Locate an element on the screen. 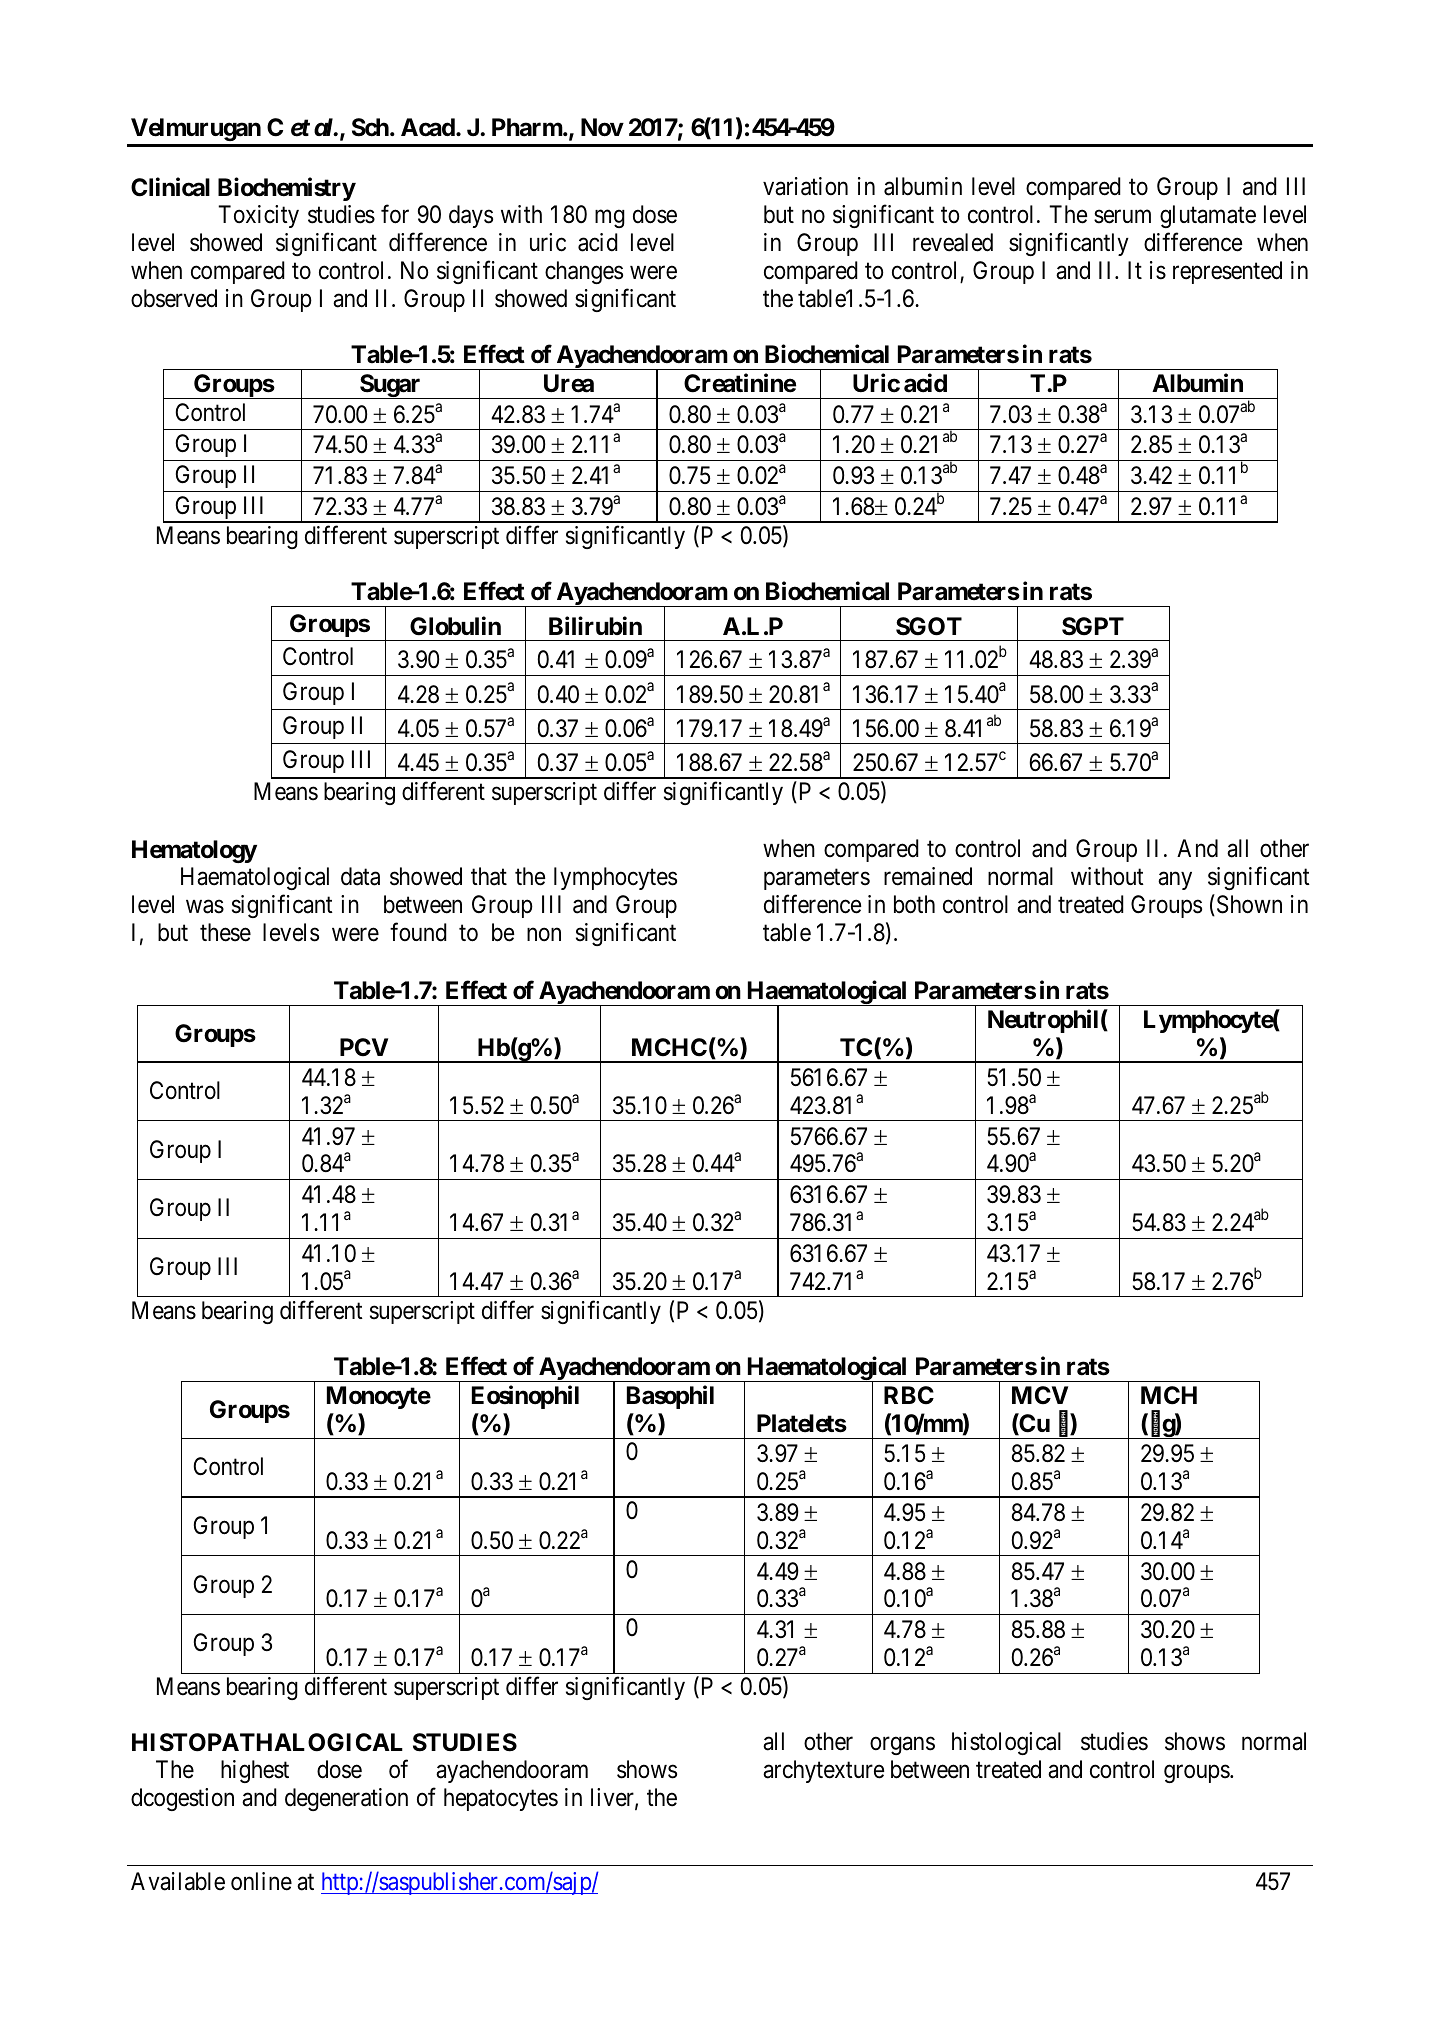  degeneration is located at coordinates (346, 1799).
